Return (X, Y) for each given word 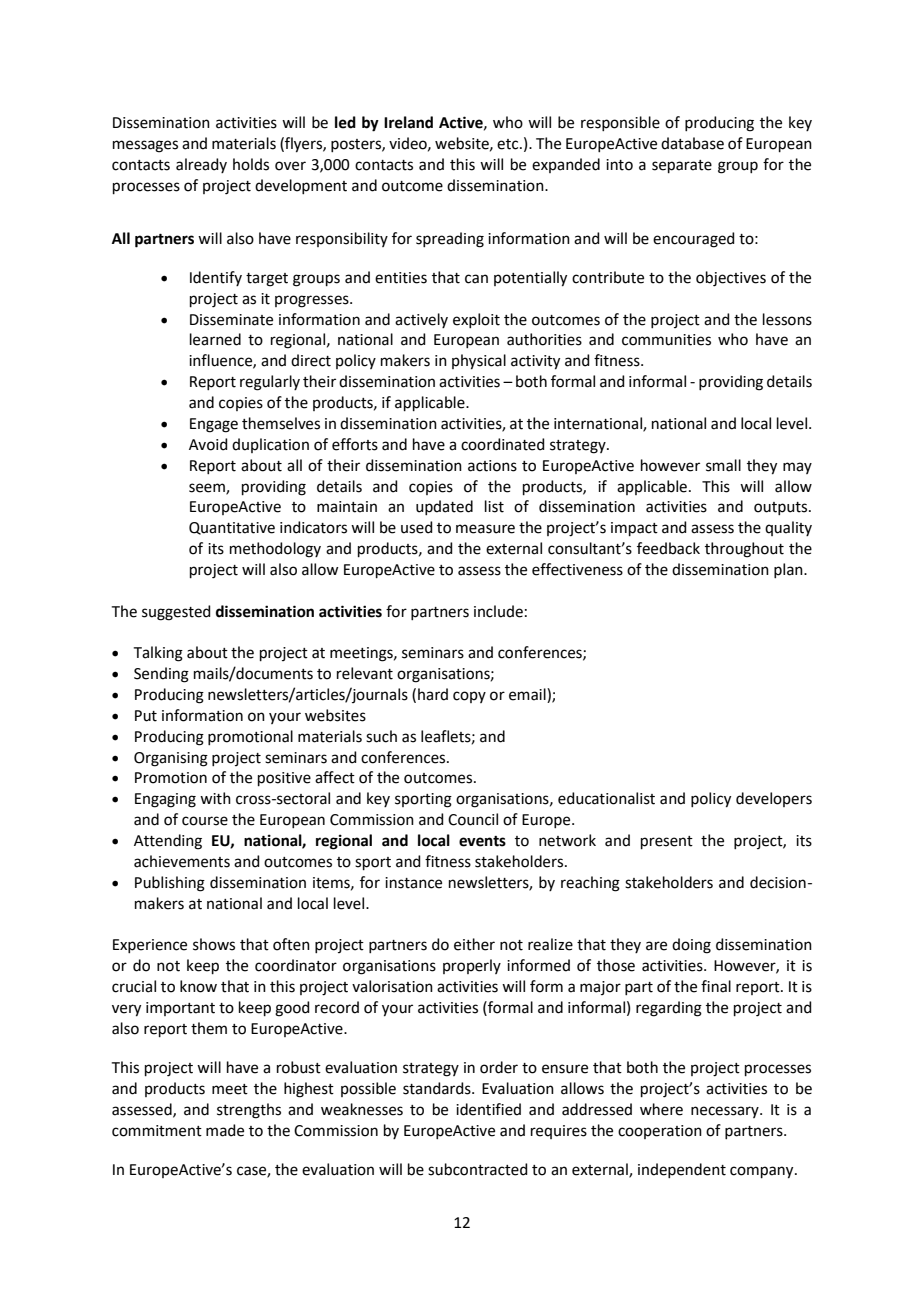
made (225, 1130)
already (201, 165)
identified (488, 1109)
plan (789, 570)
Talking (158, 654)
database (692, 143)
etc (509, 144)
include (498, 611)
